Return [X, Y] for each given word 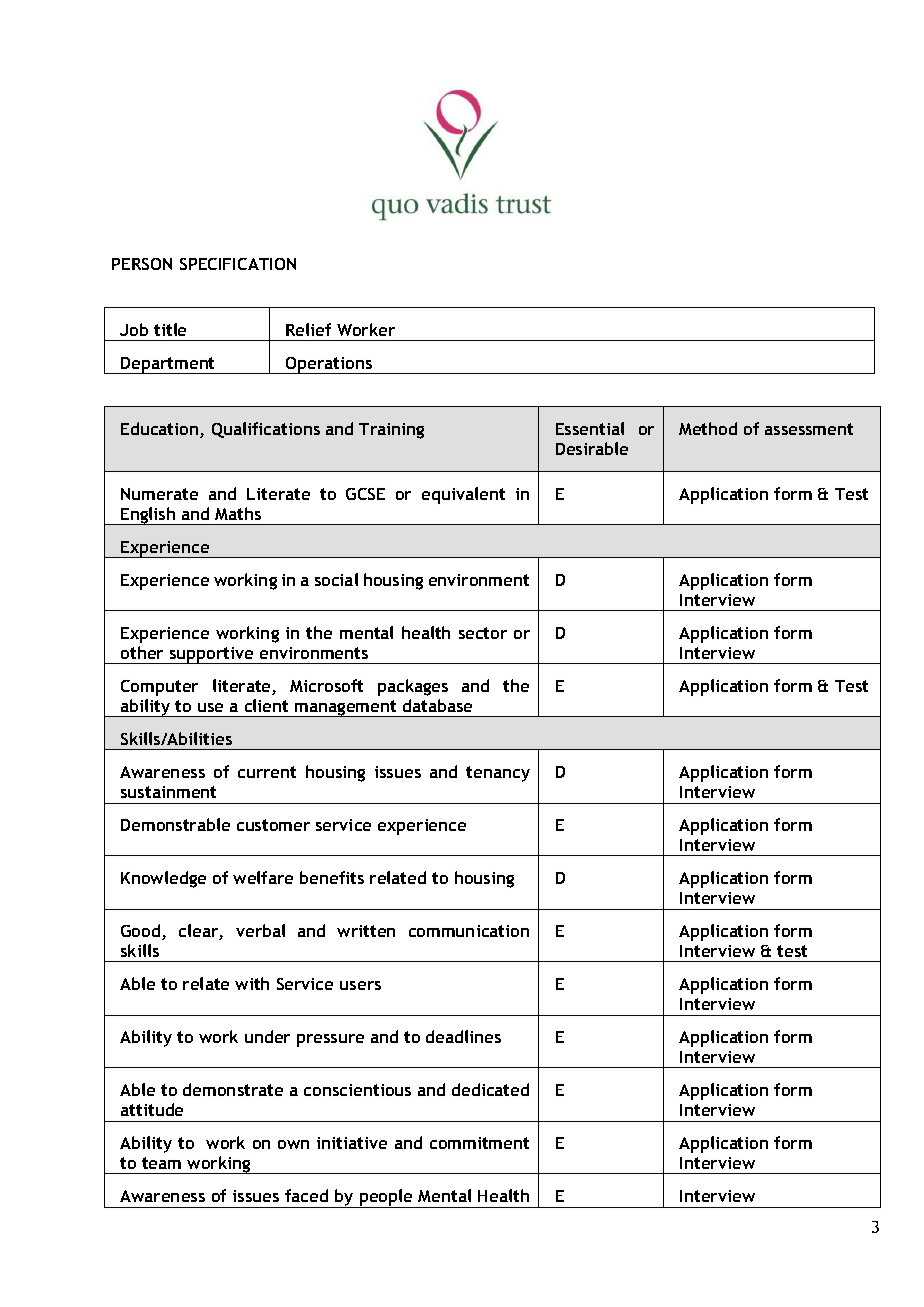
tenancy [498, 774]
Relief [308, 329]
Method [708, 428]
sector [483, 633]
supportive [211, 655]
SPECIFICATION [238, 264]
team [161, 1163]
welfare [263, 877]
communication [469, 931]
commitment [479, 1143]
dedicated [490, 1089]
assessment [809, 429]
